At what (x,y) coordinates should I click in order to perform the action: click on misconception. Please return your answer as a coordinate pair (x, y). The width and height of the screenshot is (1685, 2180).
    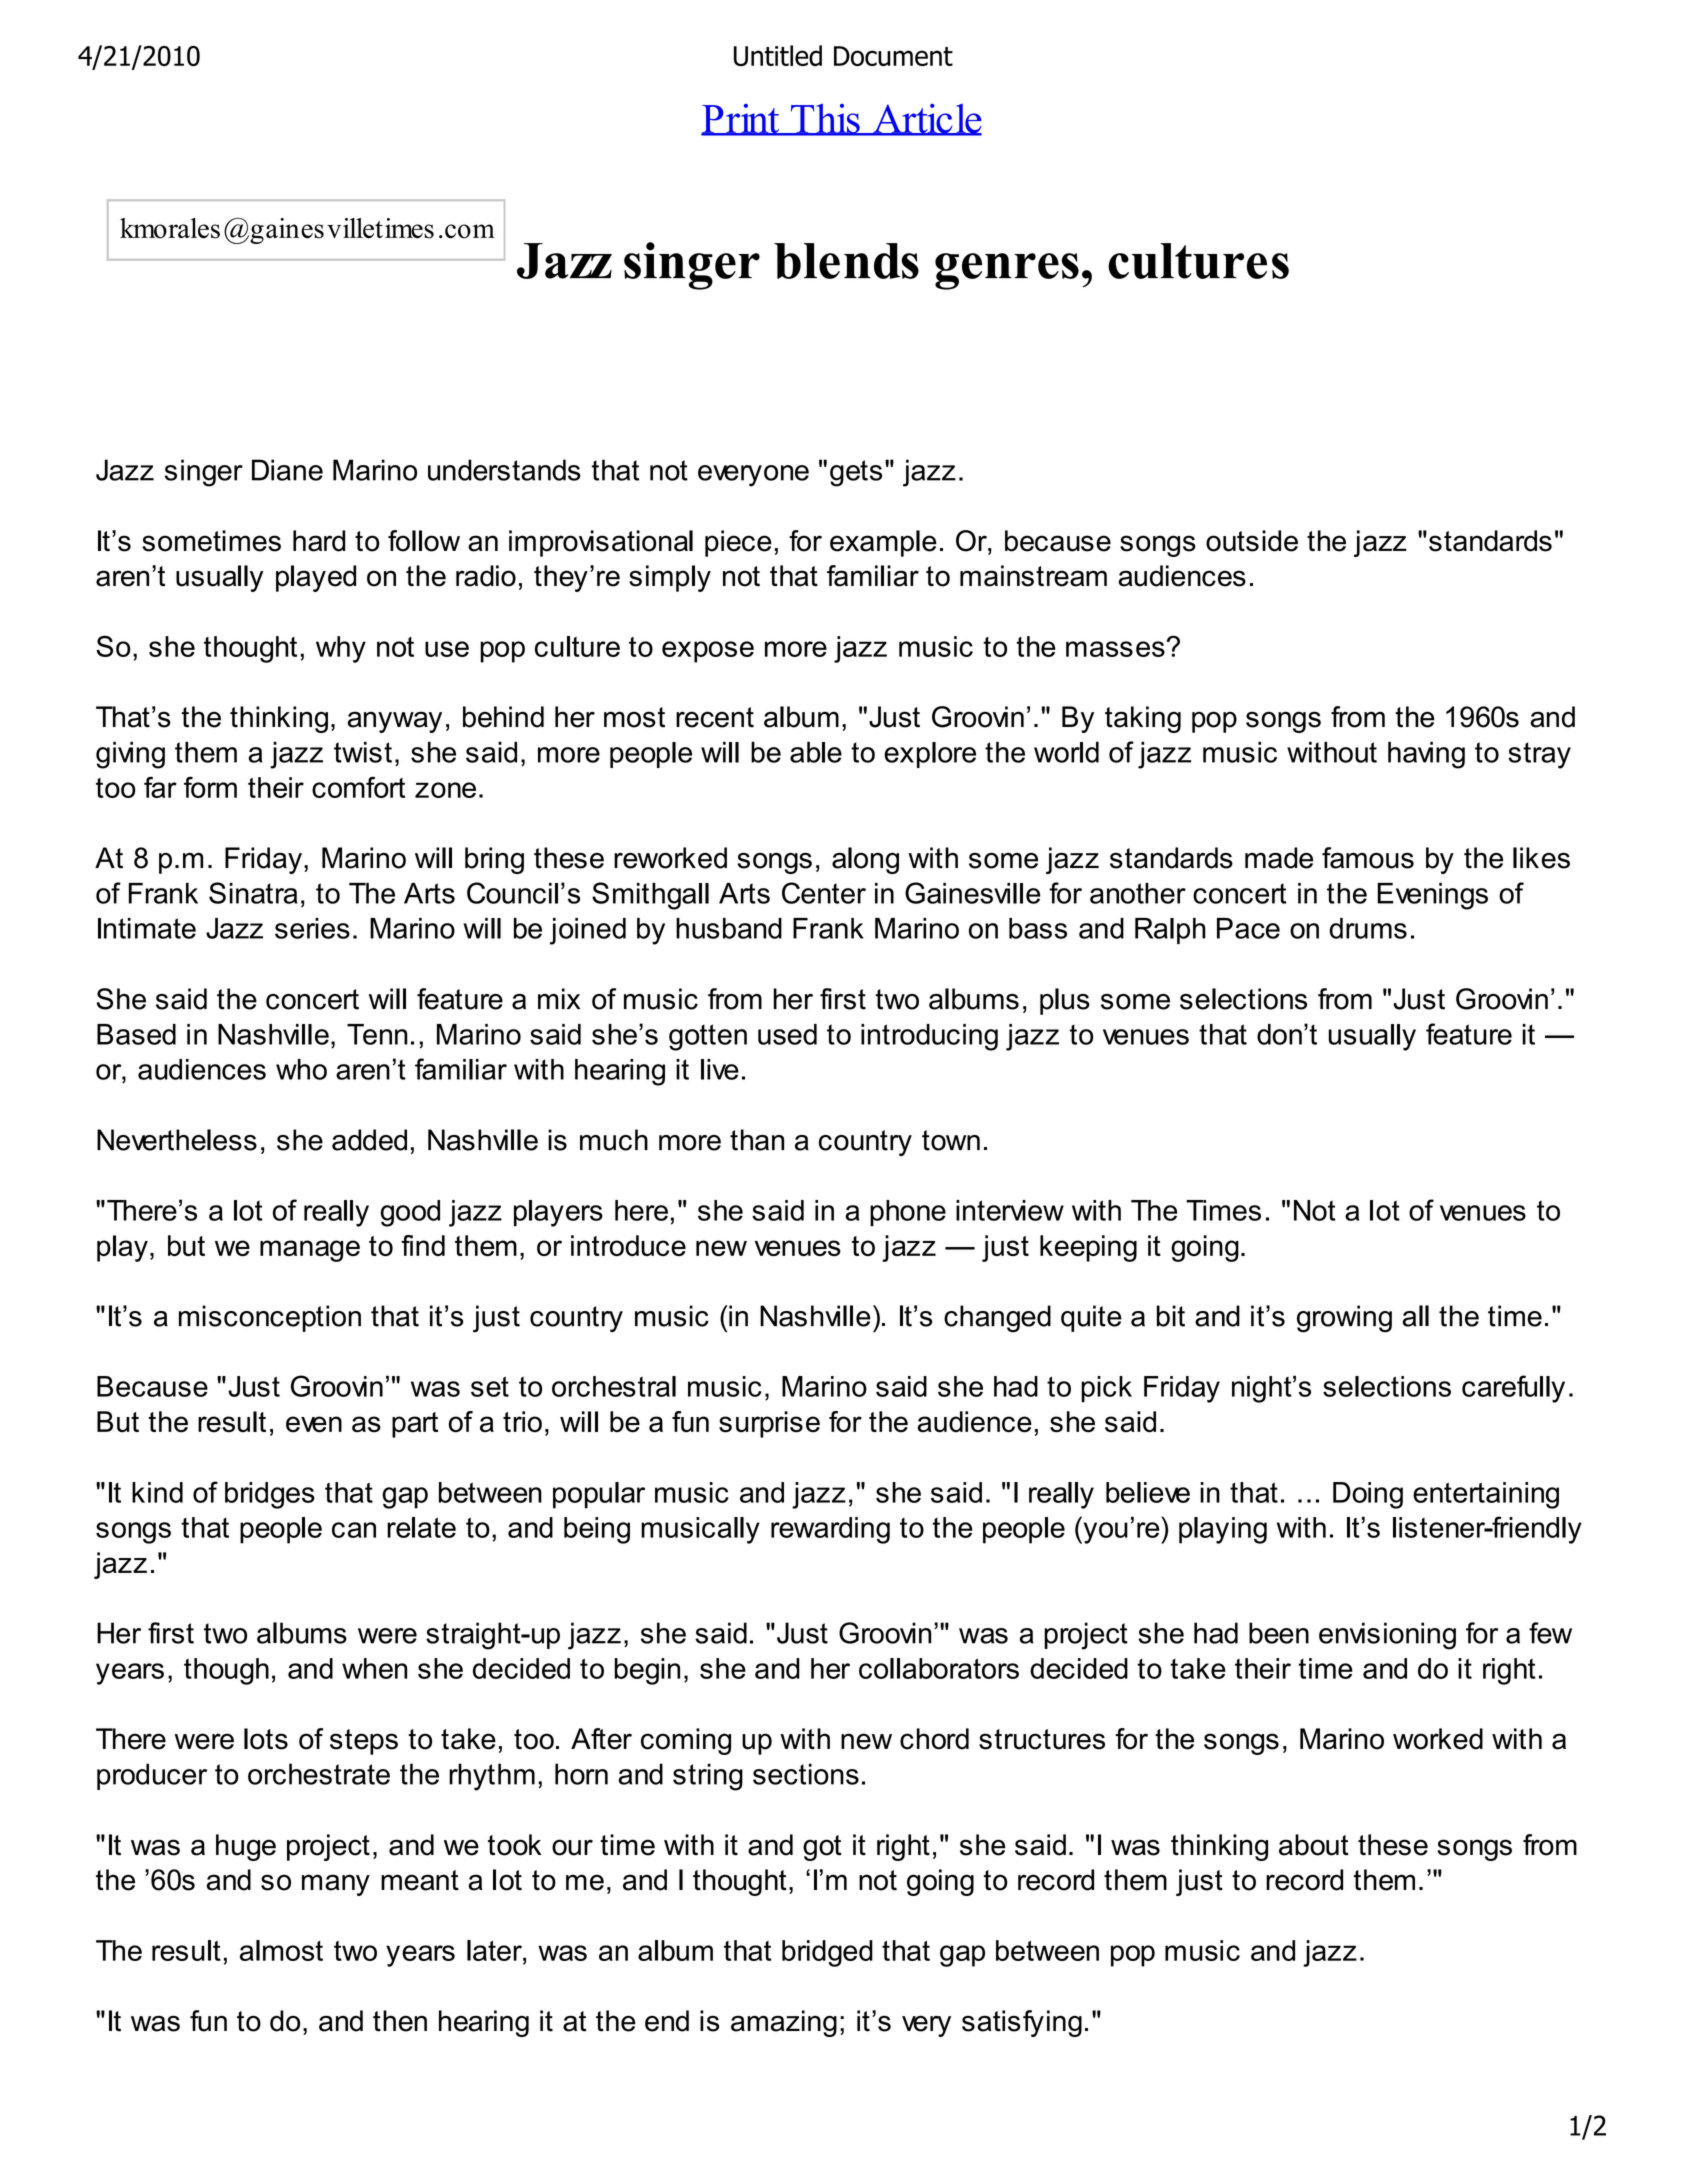
    Looking at the image, I should click on (270, 1318).
